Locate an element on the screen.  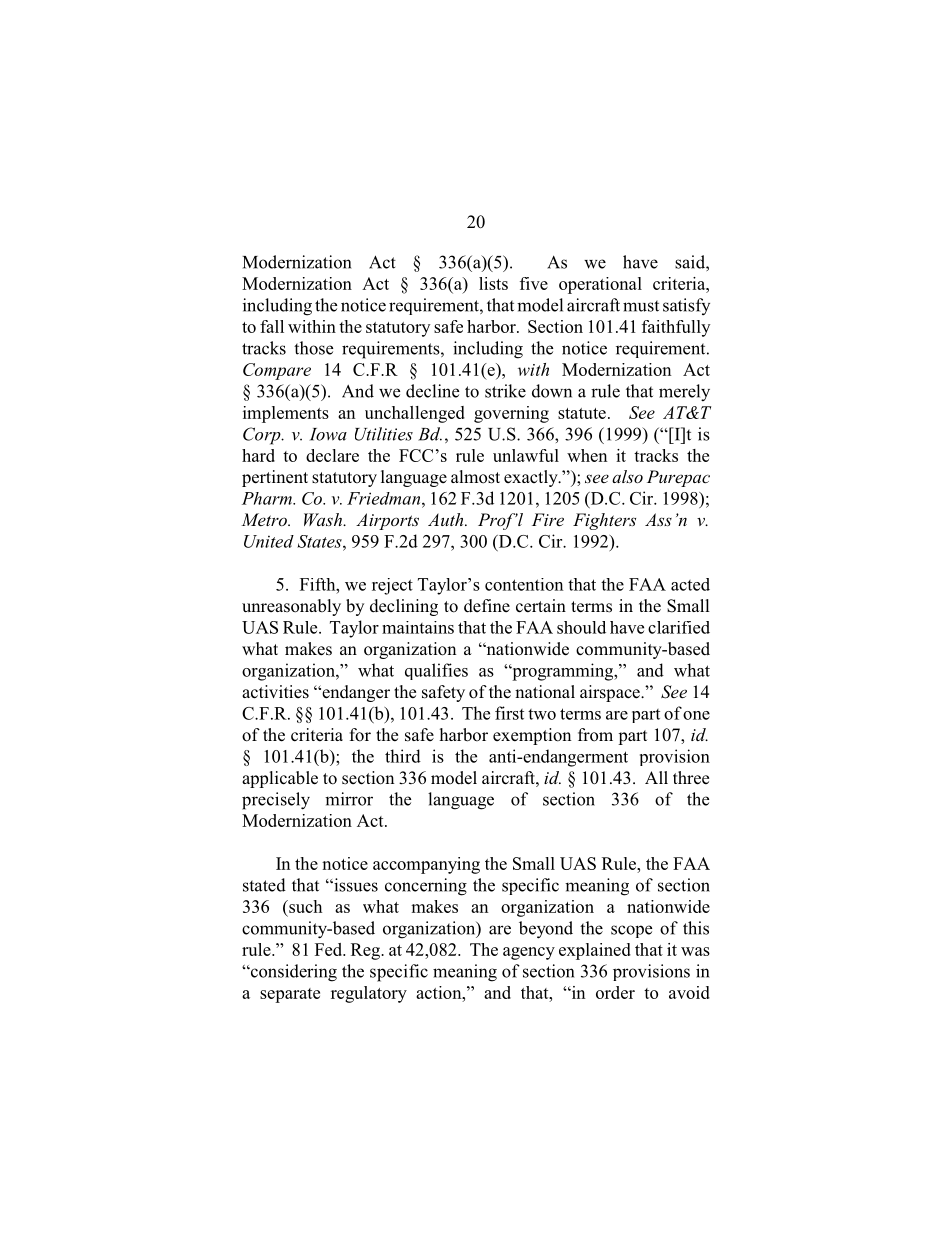
unreasonably is located at coordinates (291, 607).
